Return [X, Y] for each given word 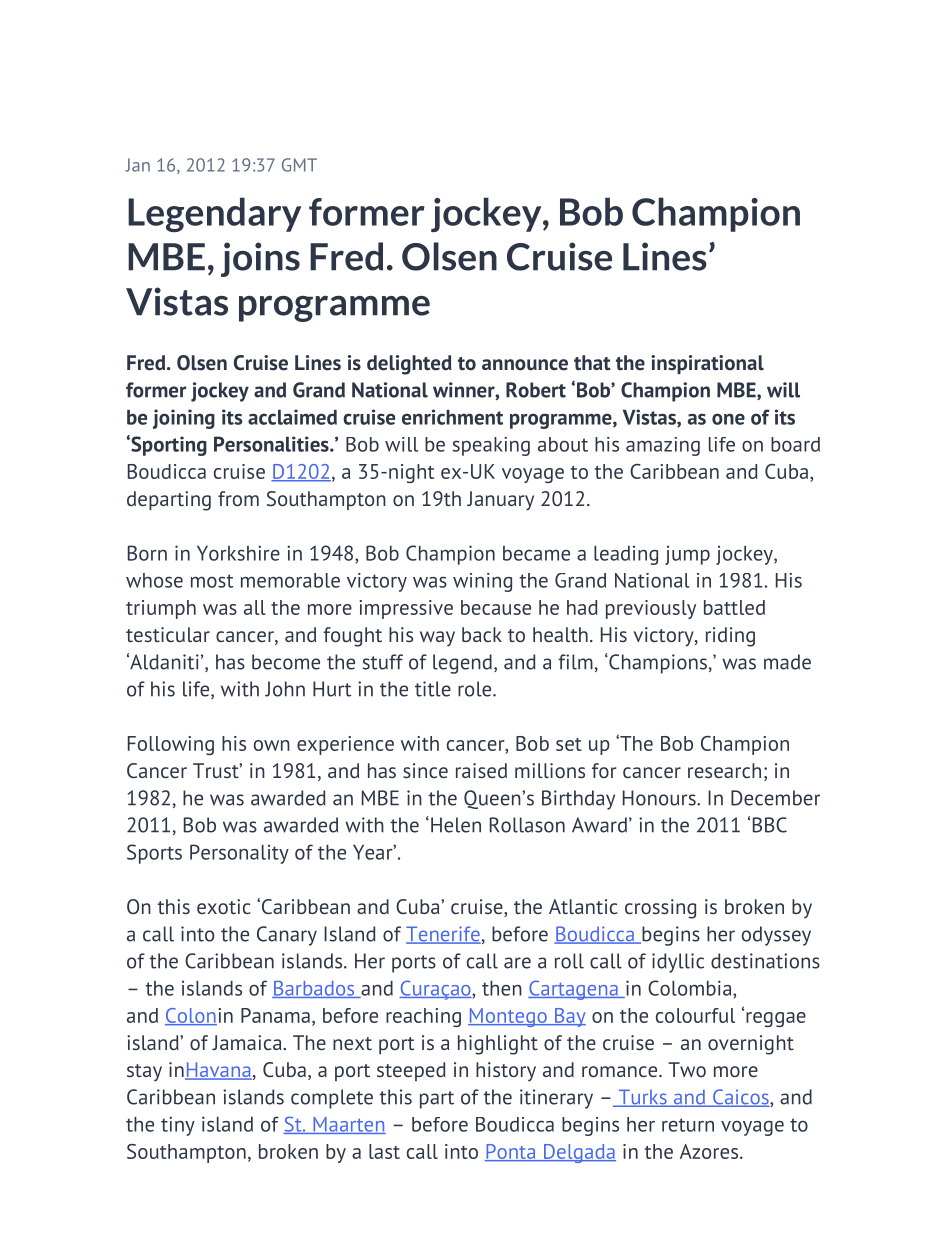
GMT [299, 165]
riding [730, 637]
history [506, 1072]
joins [260, 259]
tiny [178, 1126]
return [688, 1125]
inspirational [707, 364]
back [482, 634]
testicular [168, 634]
